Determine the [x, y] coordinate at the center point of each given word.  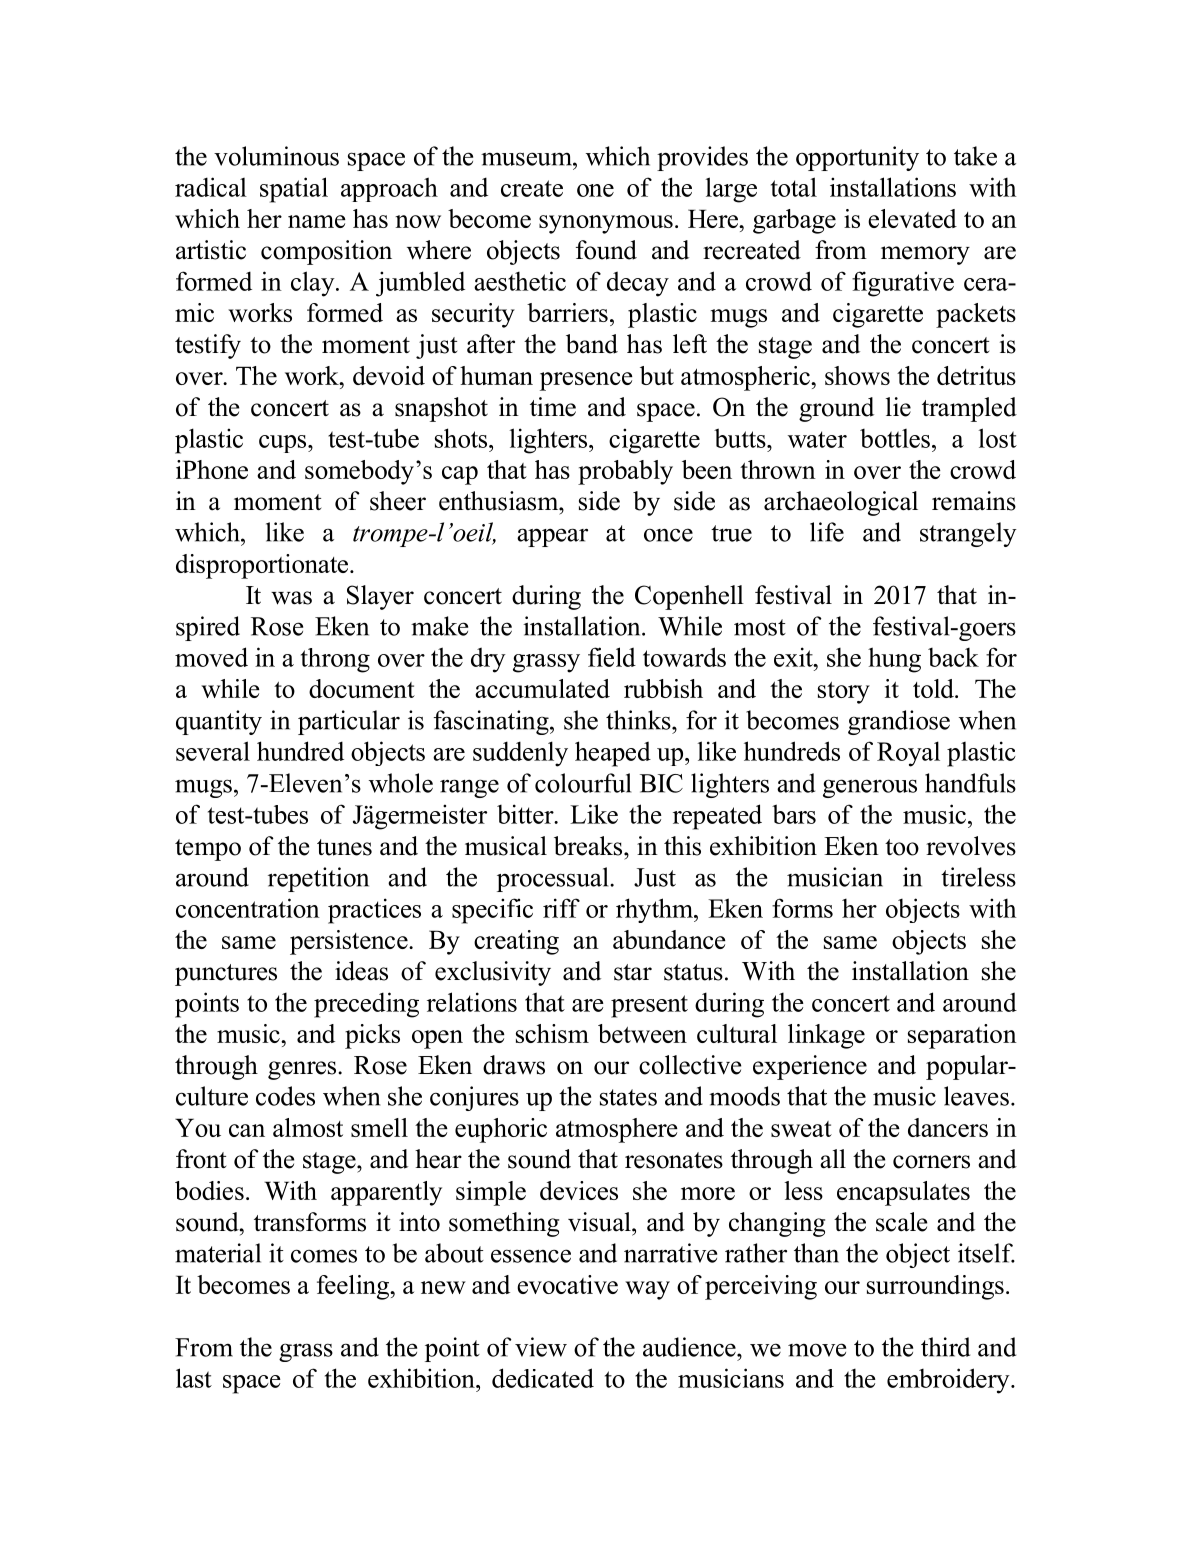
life [827, 532]
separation [962, 1036]
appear [552, 537]
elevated [912, 218]
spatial [294, 190]
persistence [350, 942]
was [291, 598]
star [633, 972]
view [541, 1347]
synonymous [606, 224]
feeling [354, 1287]
